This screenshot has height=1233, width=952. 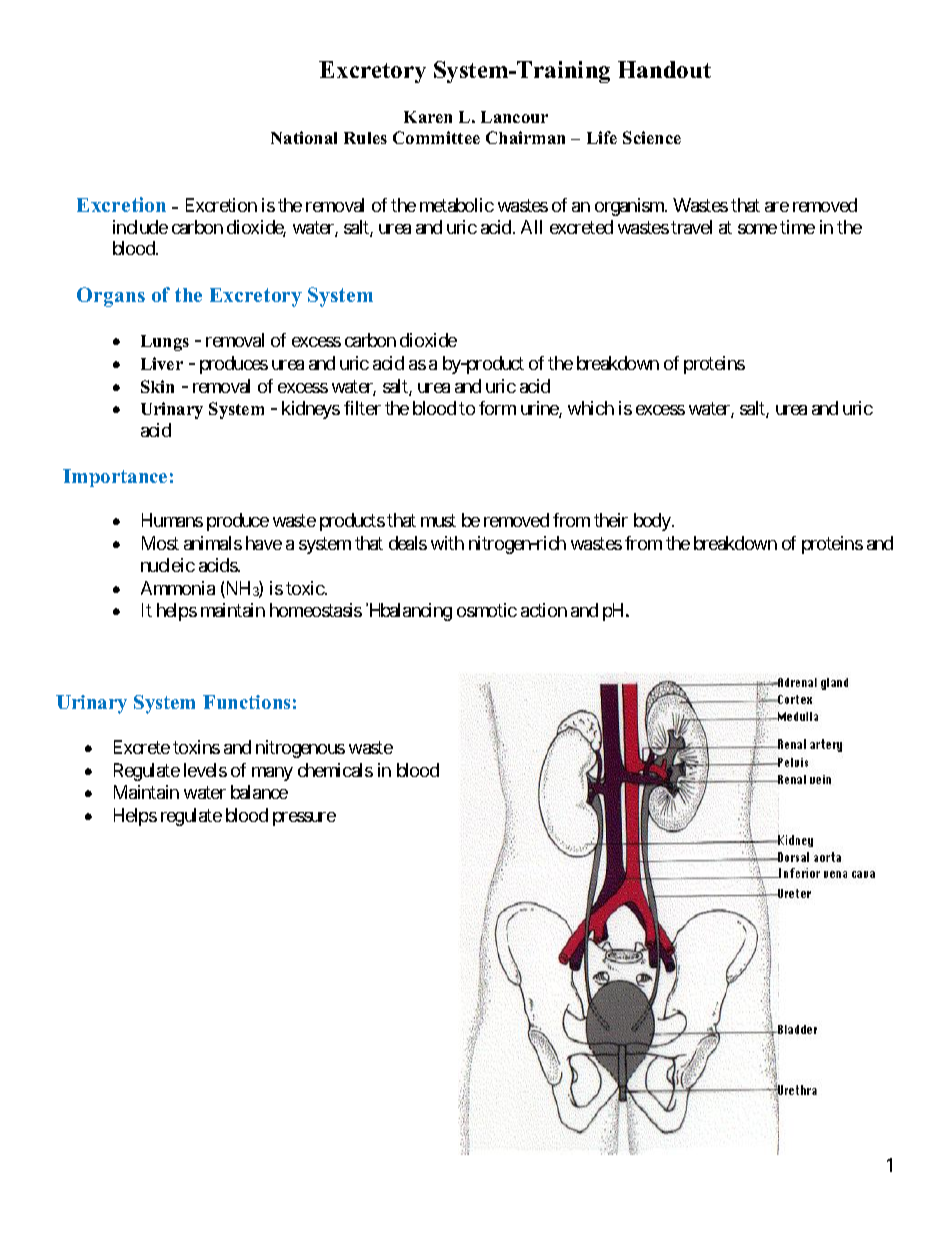 I want to click on form, so click(x=497, y=408).
